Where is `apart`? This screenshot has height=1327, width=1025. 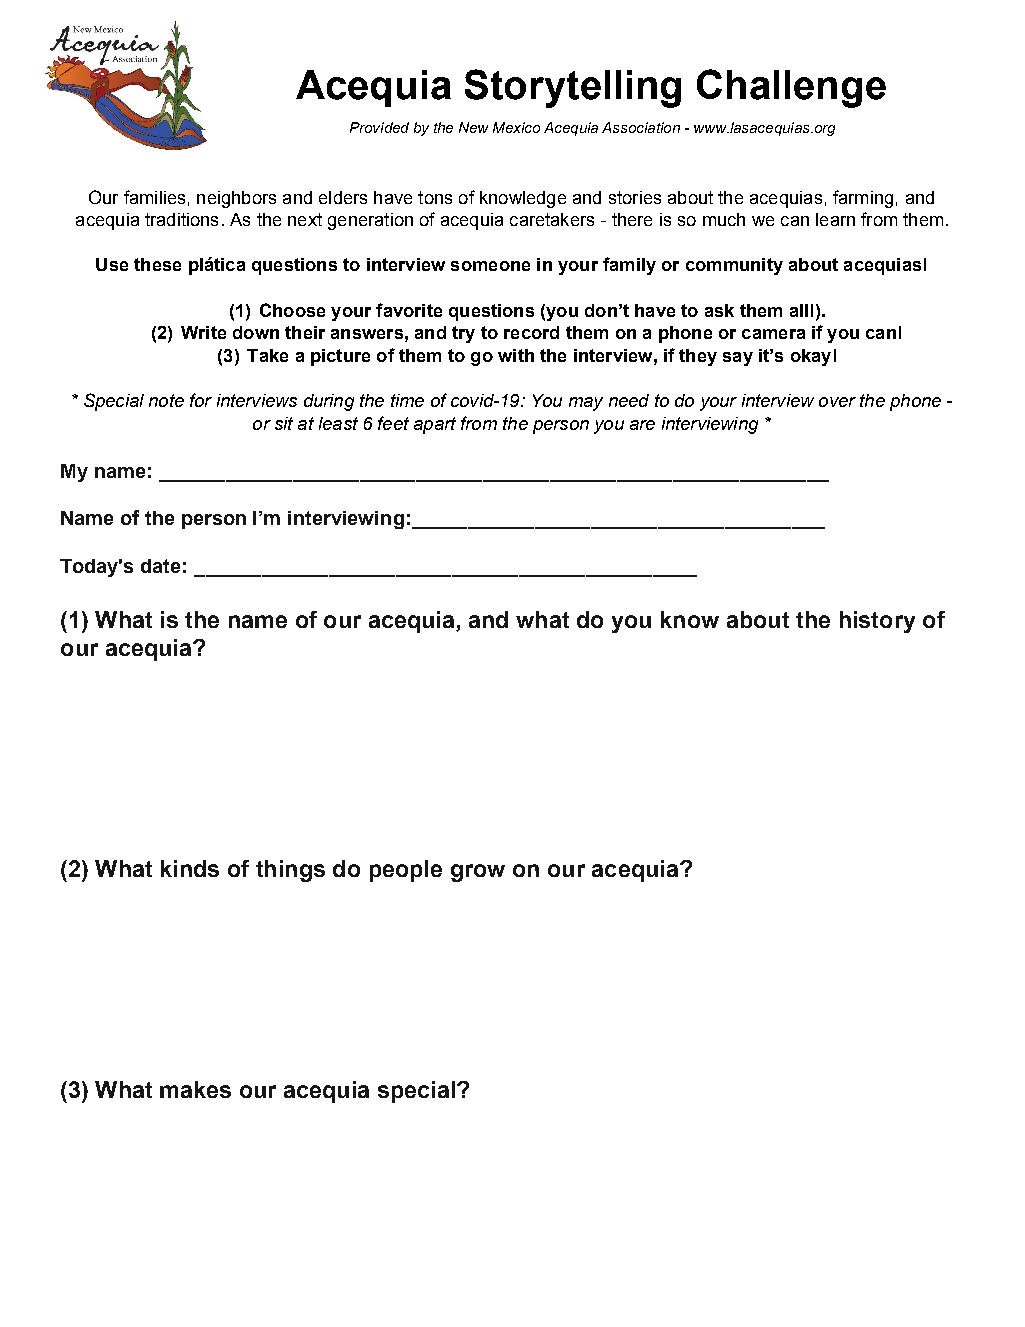
apart is located at coordinates (435, 425).
